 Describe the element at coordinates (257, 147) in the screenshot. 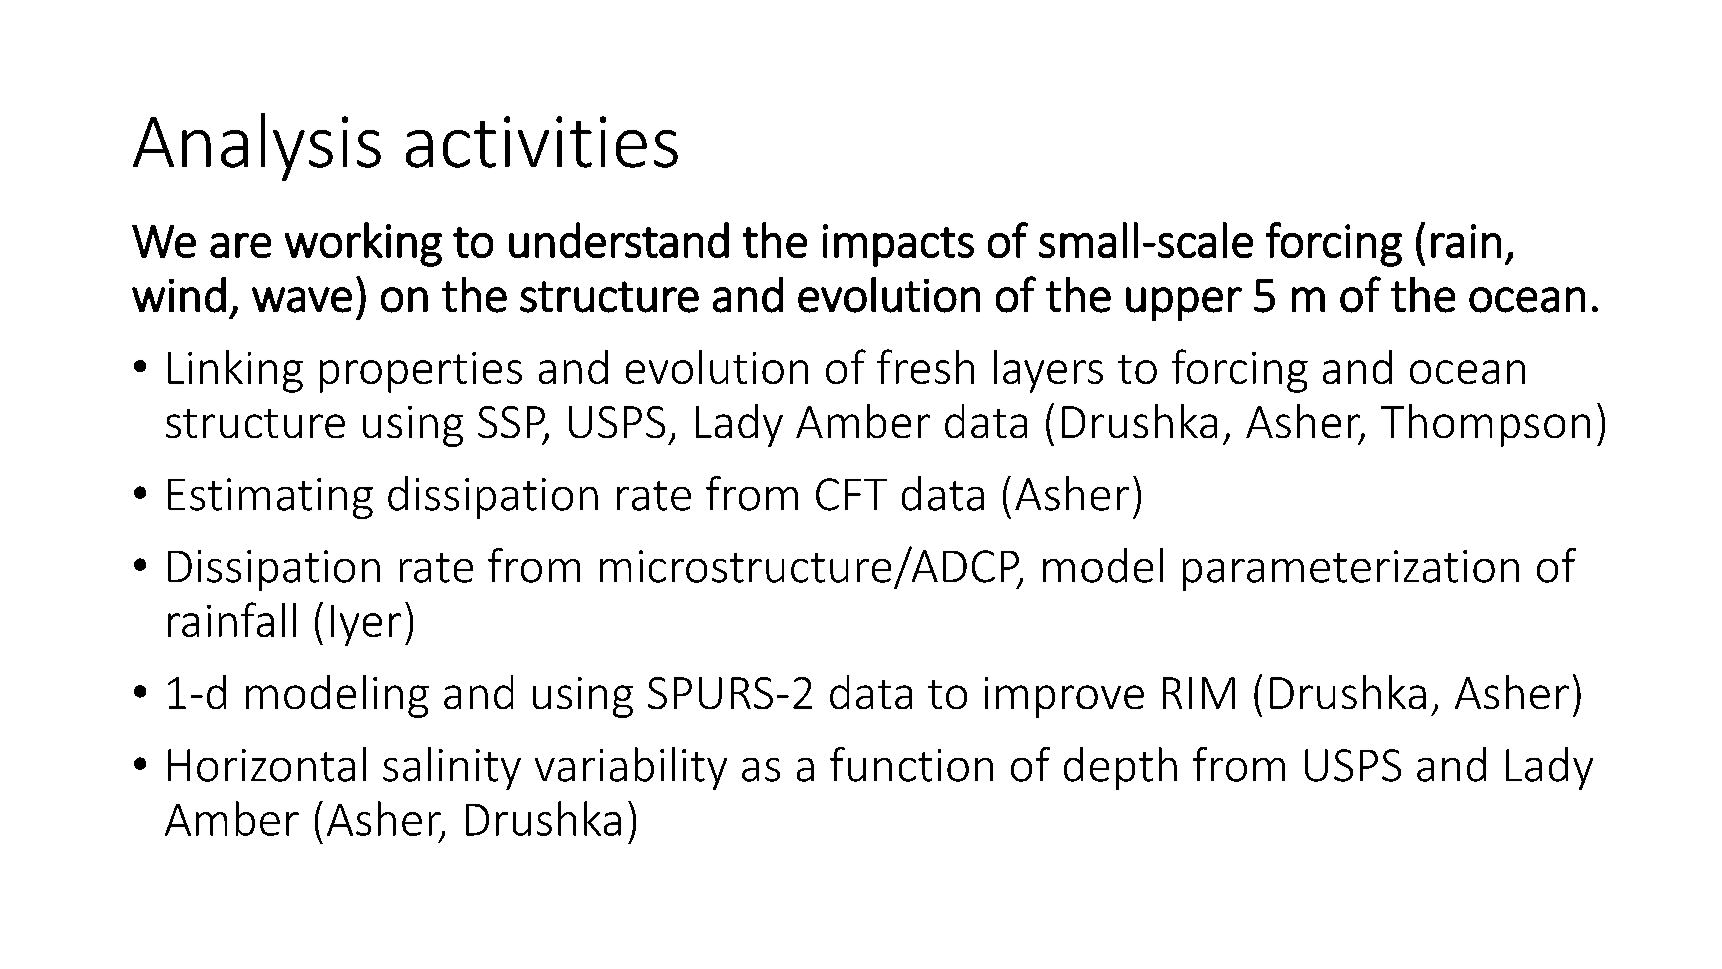

I see `Analysis` at that location.
